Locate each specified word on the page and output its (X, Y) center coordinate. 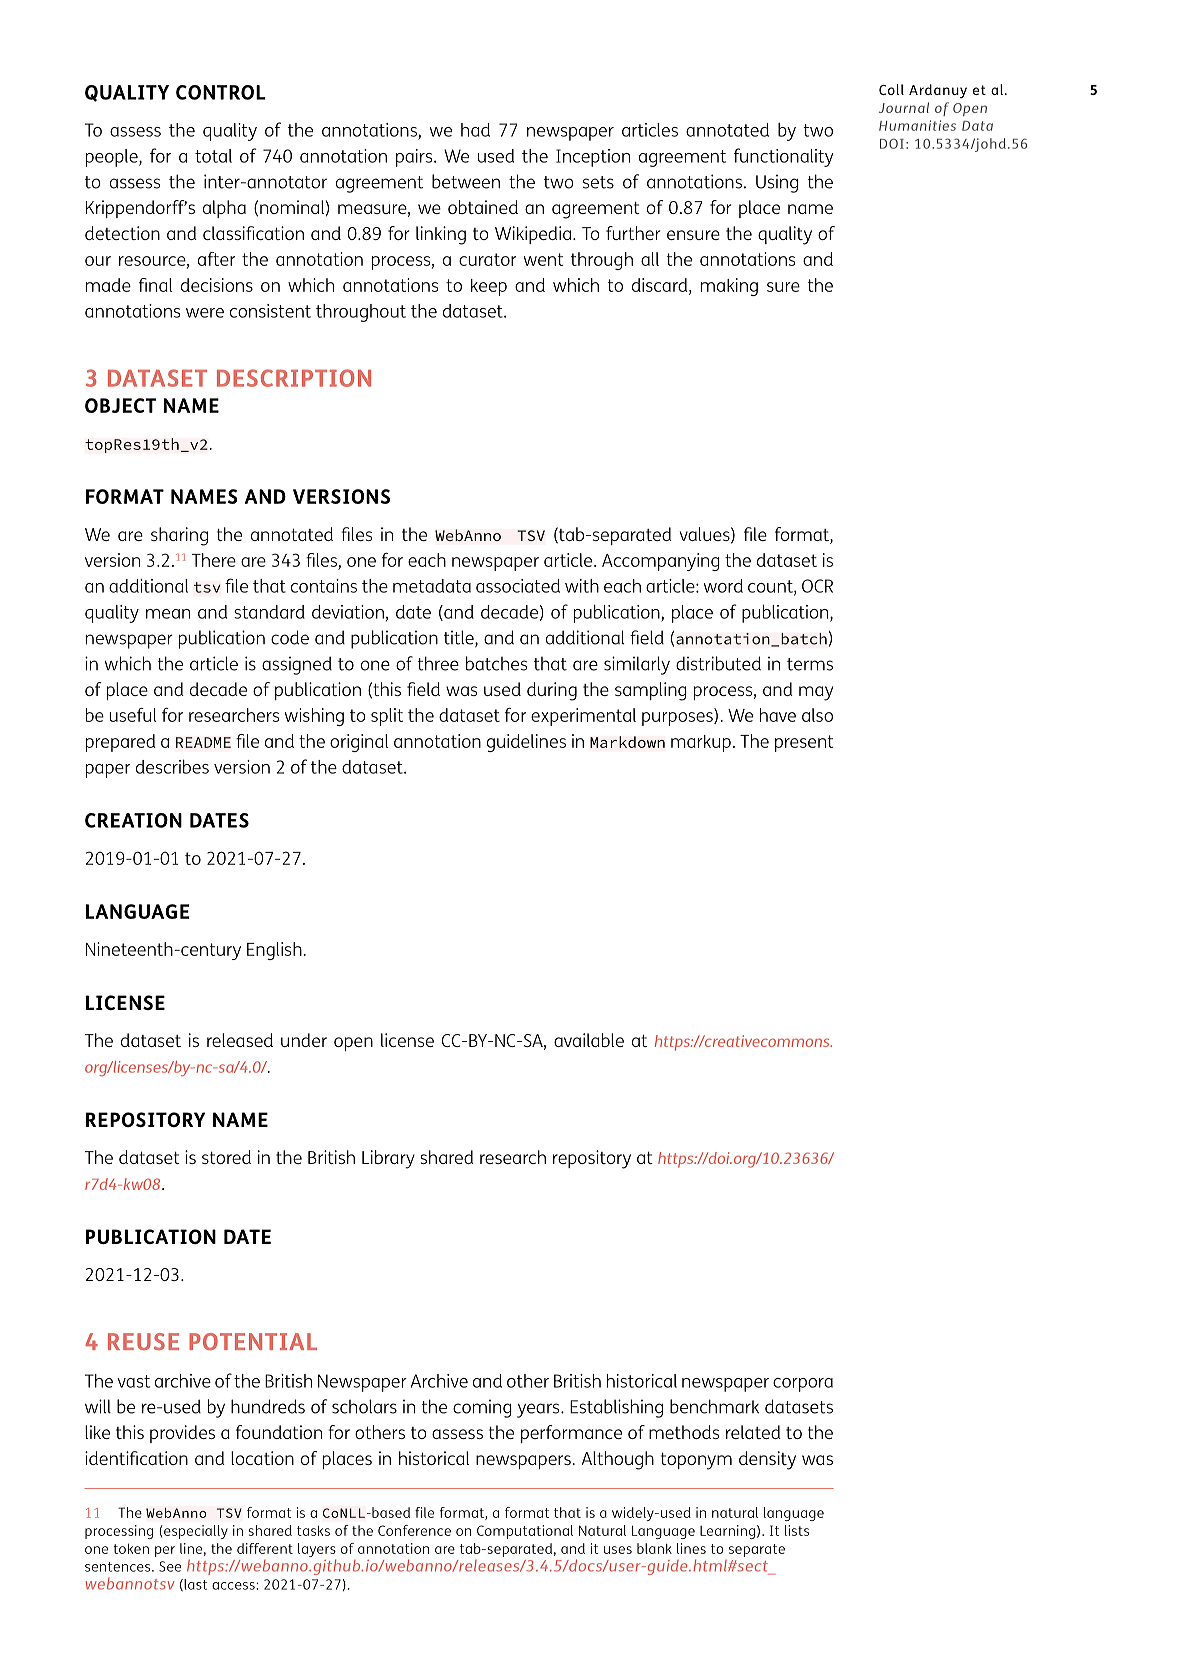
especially (195, 1532)
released (240, 1040)
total (213, 156)
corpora (803, 1385)
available (589, 1040)
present (804, 743)
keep (489, 287)
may (816, 693)
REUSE (143, 1341)
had (475, 130)
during (552, 691)
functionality (783, 157)
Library (388, 1159)
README (203, 742)
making (729, 287)
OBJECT (120, 405)
